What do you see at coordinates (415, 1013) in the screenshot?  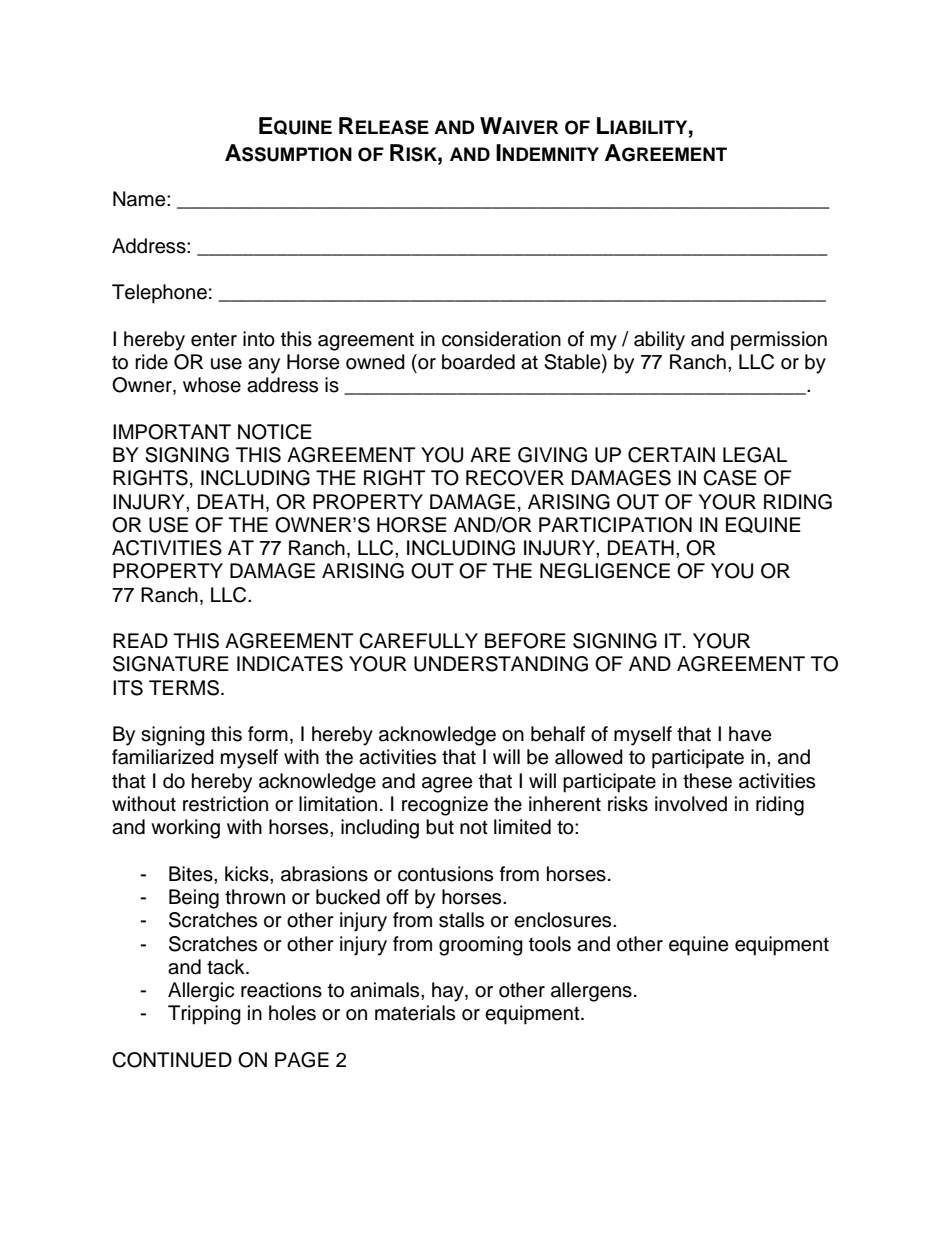 I see `materials` at bounding box center [415, 1013].
